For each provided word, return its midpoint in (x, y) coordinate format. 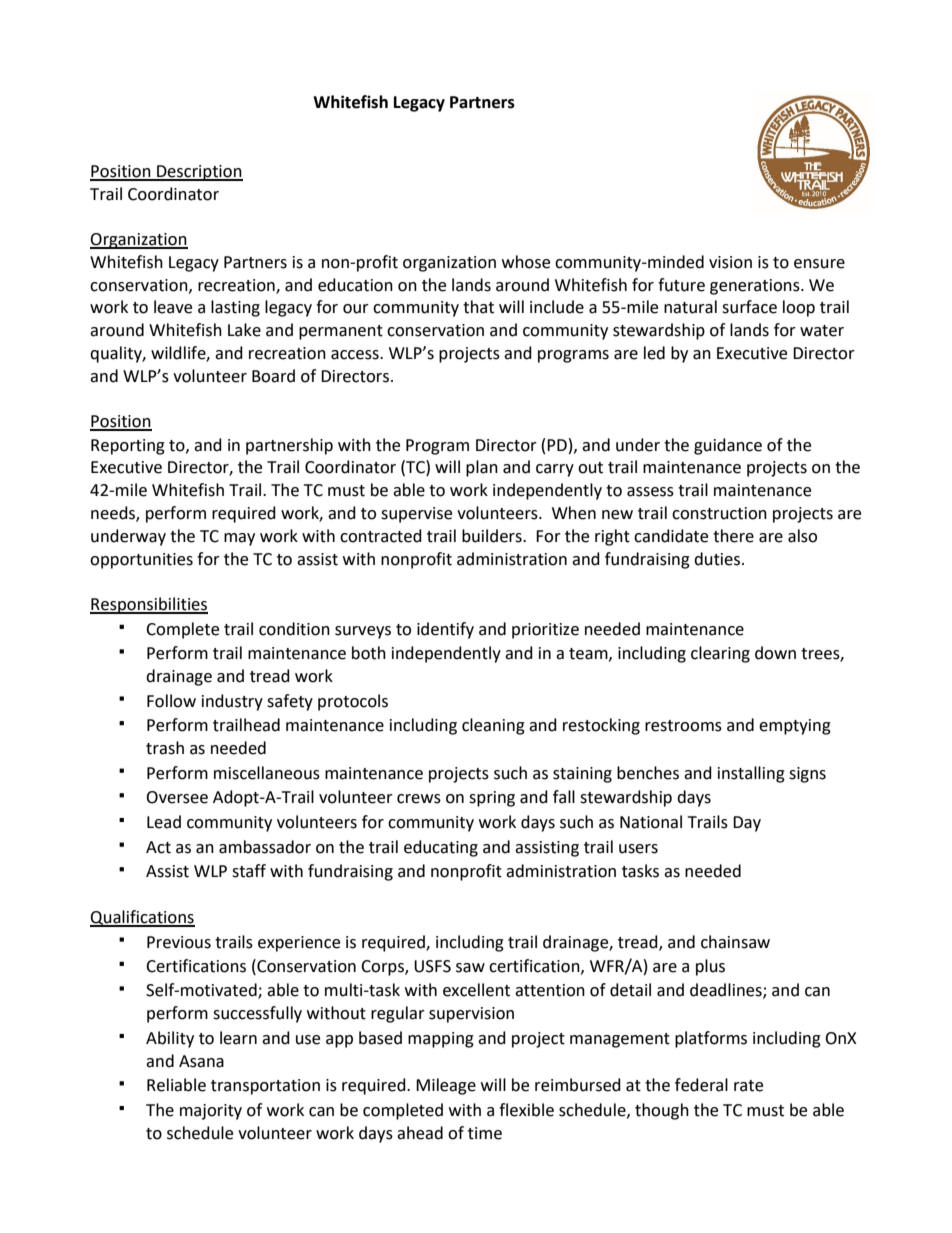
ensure (819, 264)
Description (199, 173)
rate (748, 1086)
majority (211, 1112)
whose (526, 262)
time (485, 1133)
